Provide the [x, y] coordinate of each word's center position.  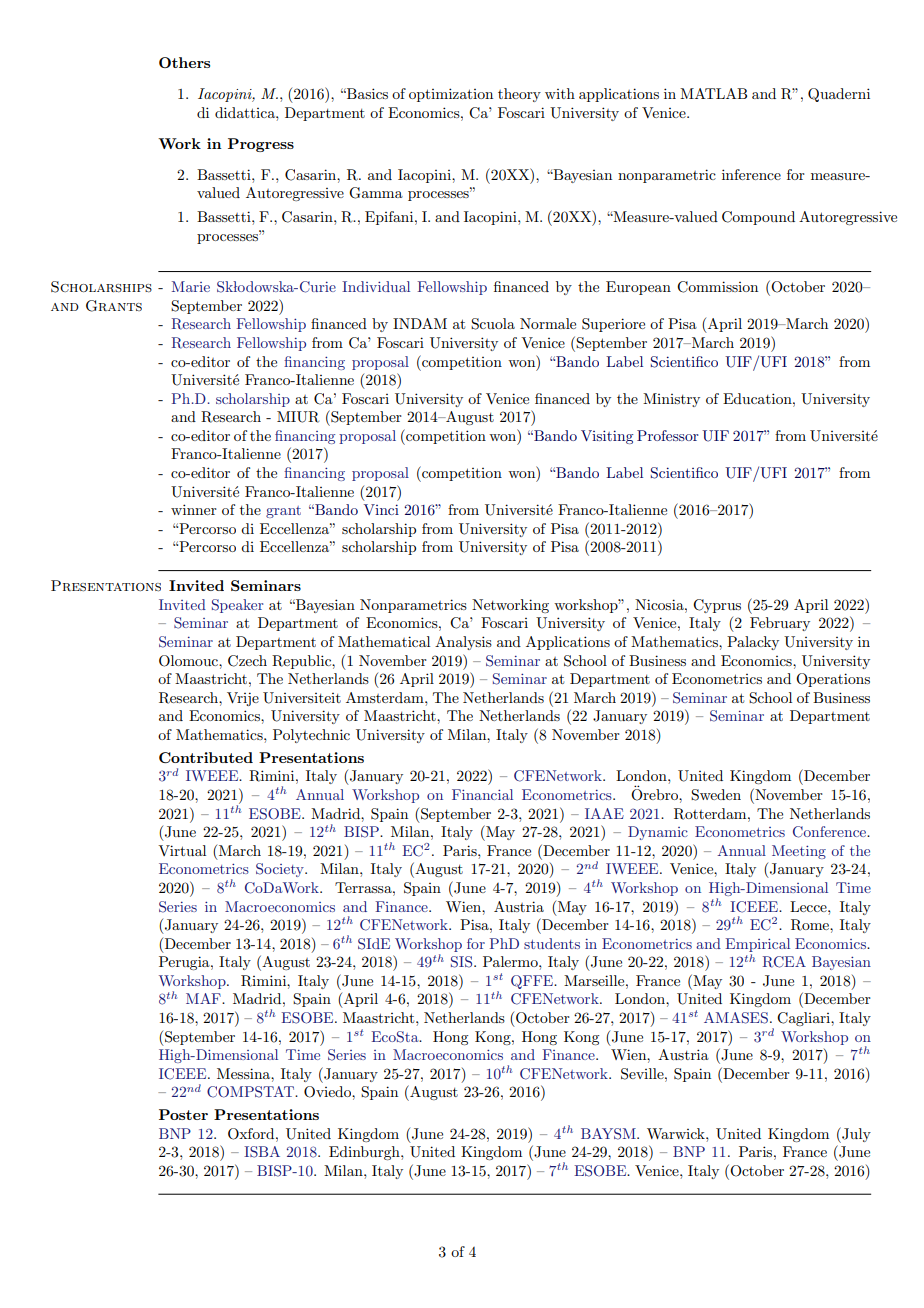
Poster [183, 1114]
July [855, 1135]
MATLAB [713, 93]
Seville [643, 1074]
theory [519, 95]
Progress [261, 145]
